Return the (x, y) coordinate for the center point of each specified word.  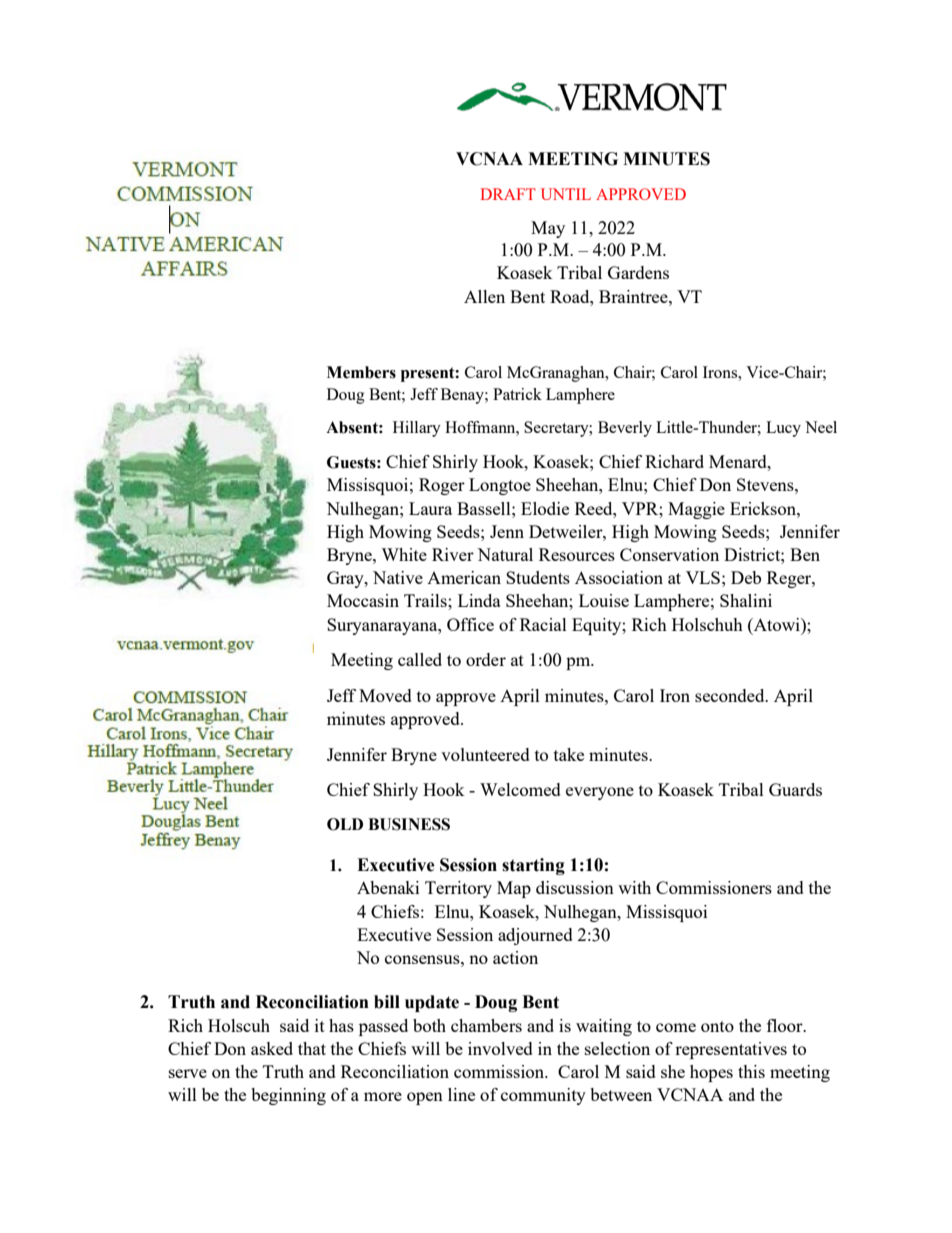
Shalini (746, 600)
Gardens (638, 272)
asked (272, 1048)
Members (361, 372)
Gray (346, 579)
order (486, 659)
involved (500, 1048)
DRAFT (508, 194)
